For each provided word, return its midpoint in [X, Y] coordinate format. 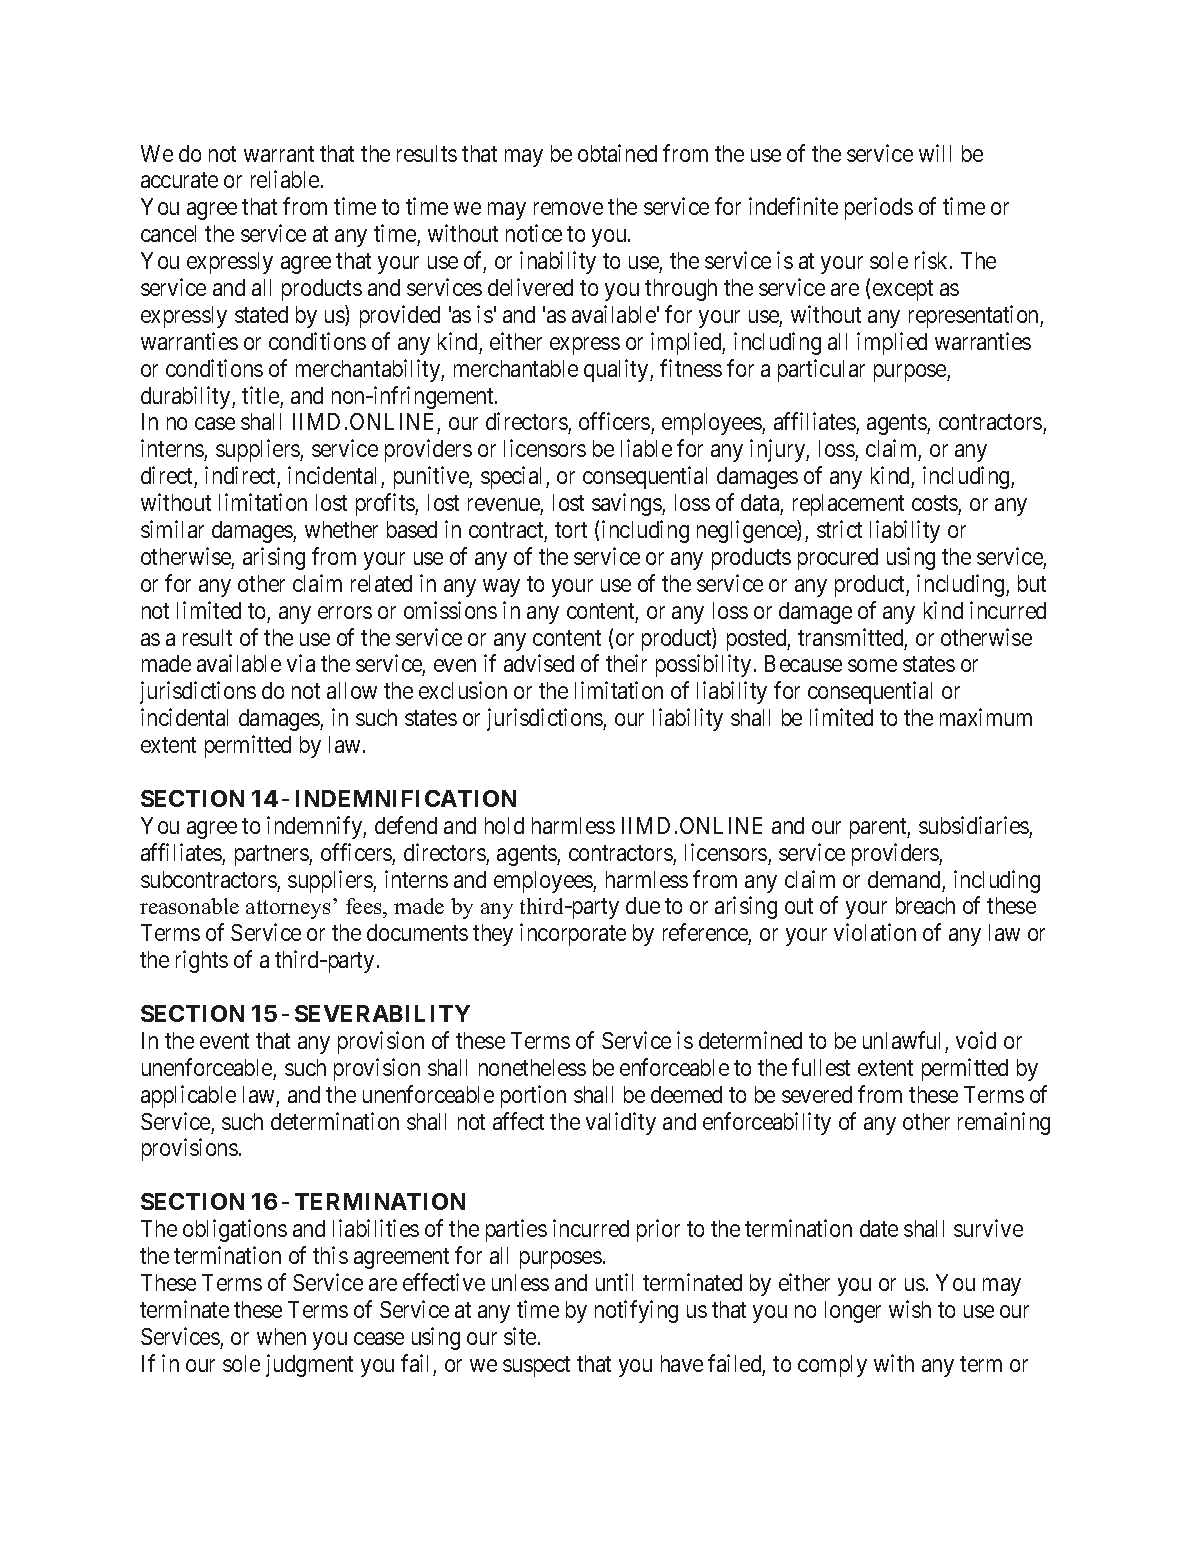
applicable [188, 1096]
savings [627, 504]
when [281, 1336]
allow [352, 690]
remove [568, 209]
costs [935, 503]
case [215, 424]
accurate [179, 180]
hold [504, 825]
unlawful [901, 1040]
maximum [986, 717]
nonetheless [532, 1067]
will [935, 153]
